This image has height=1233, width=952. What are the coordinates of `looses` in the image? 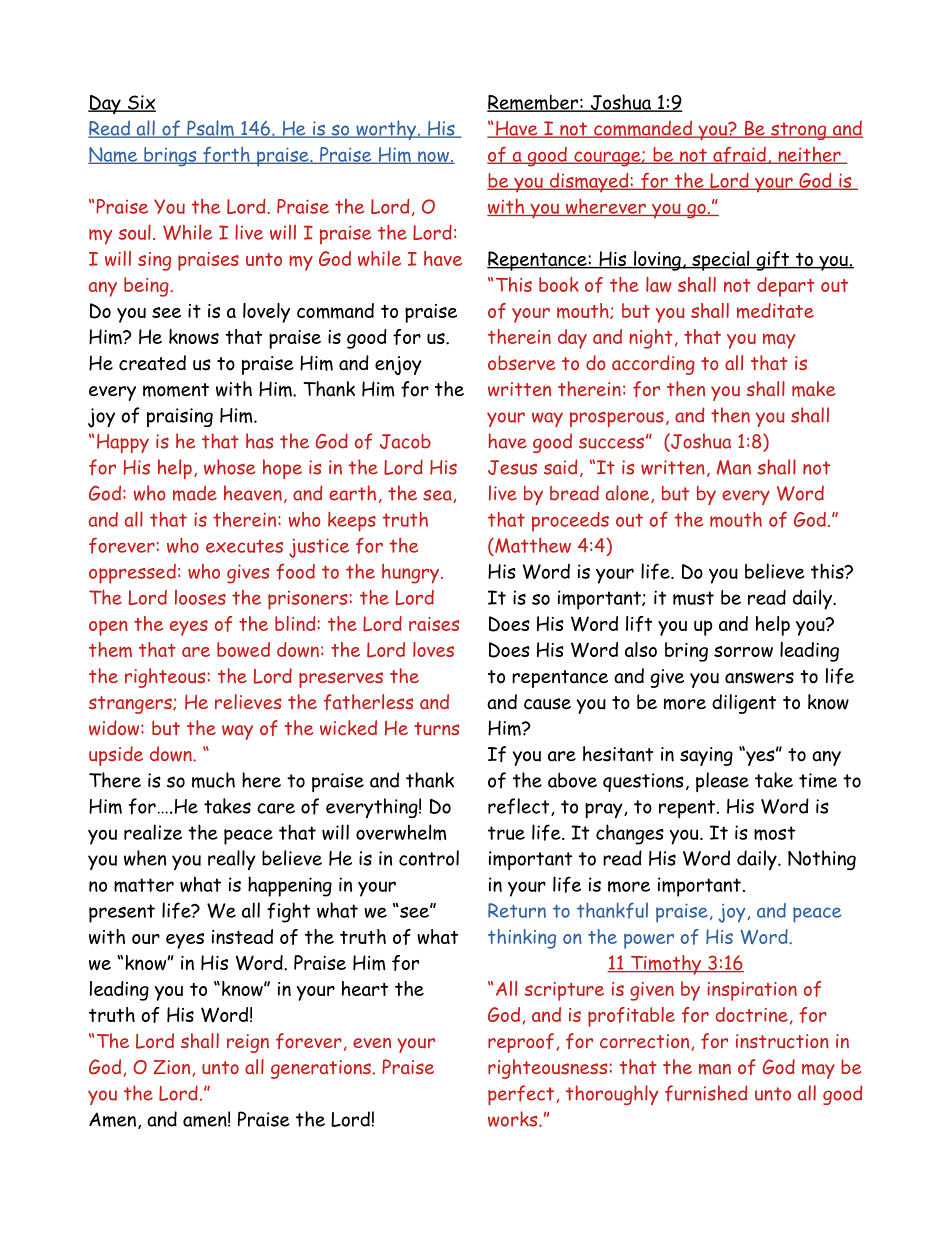 It's located at (200, 597).
